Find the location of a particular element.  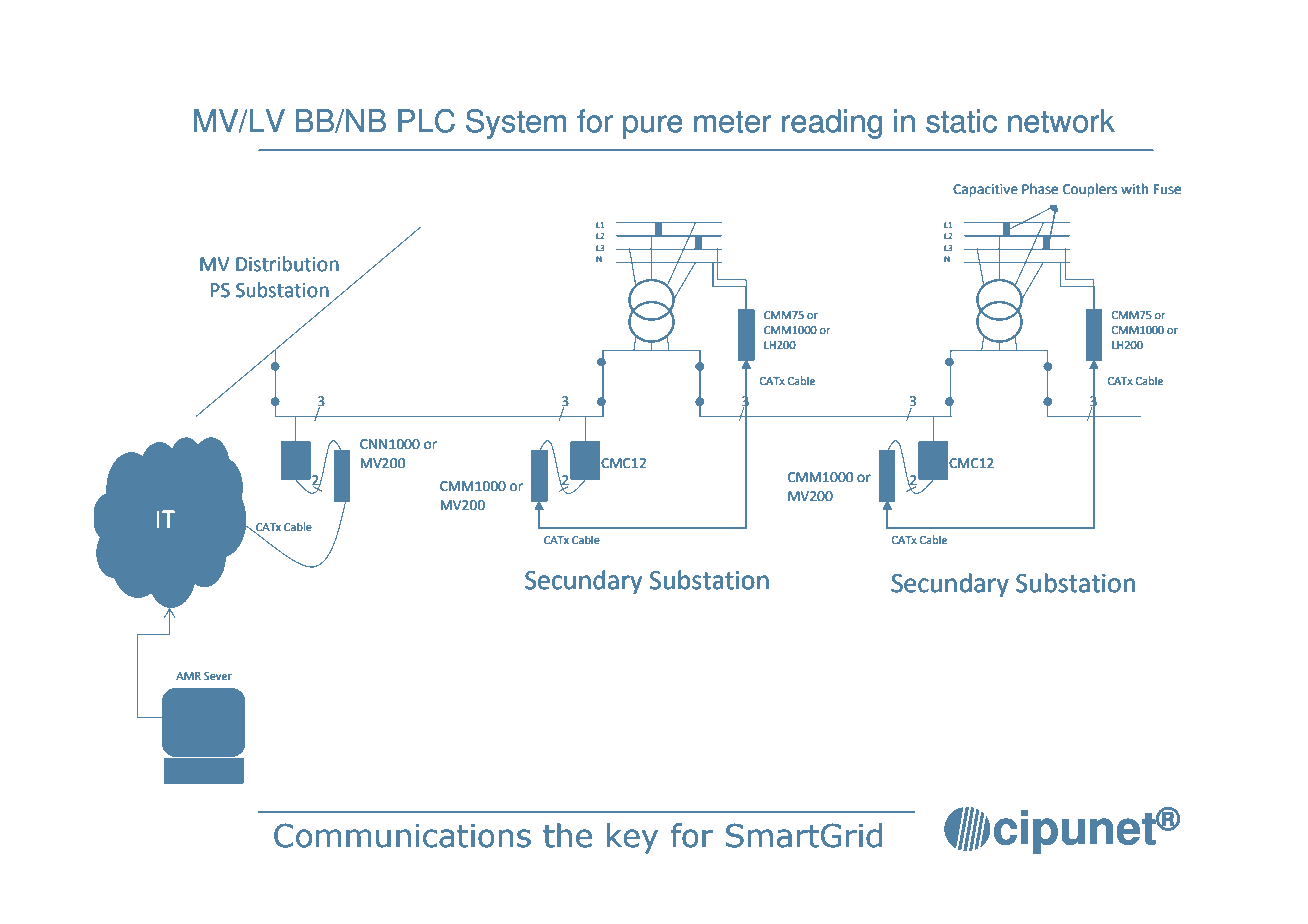

PLC is located at coordinates (426, 121).
